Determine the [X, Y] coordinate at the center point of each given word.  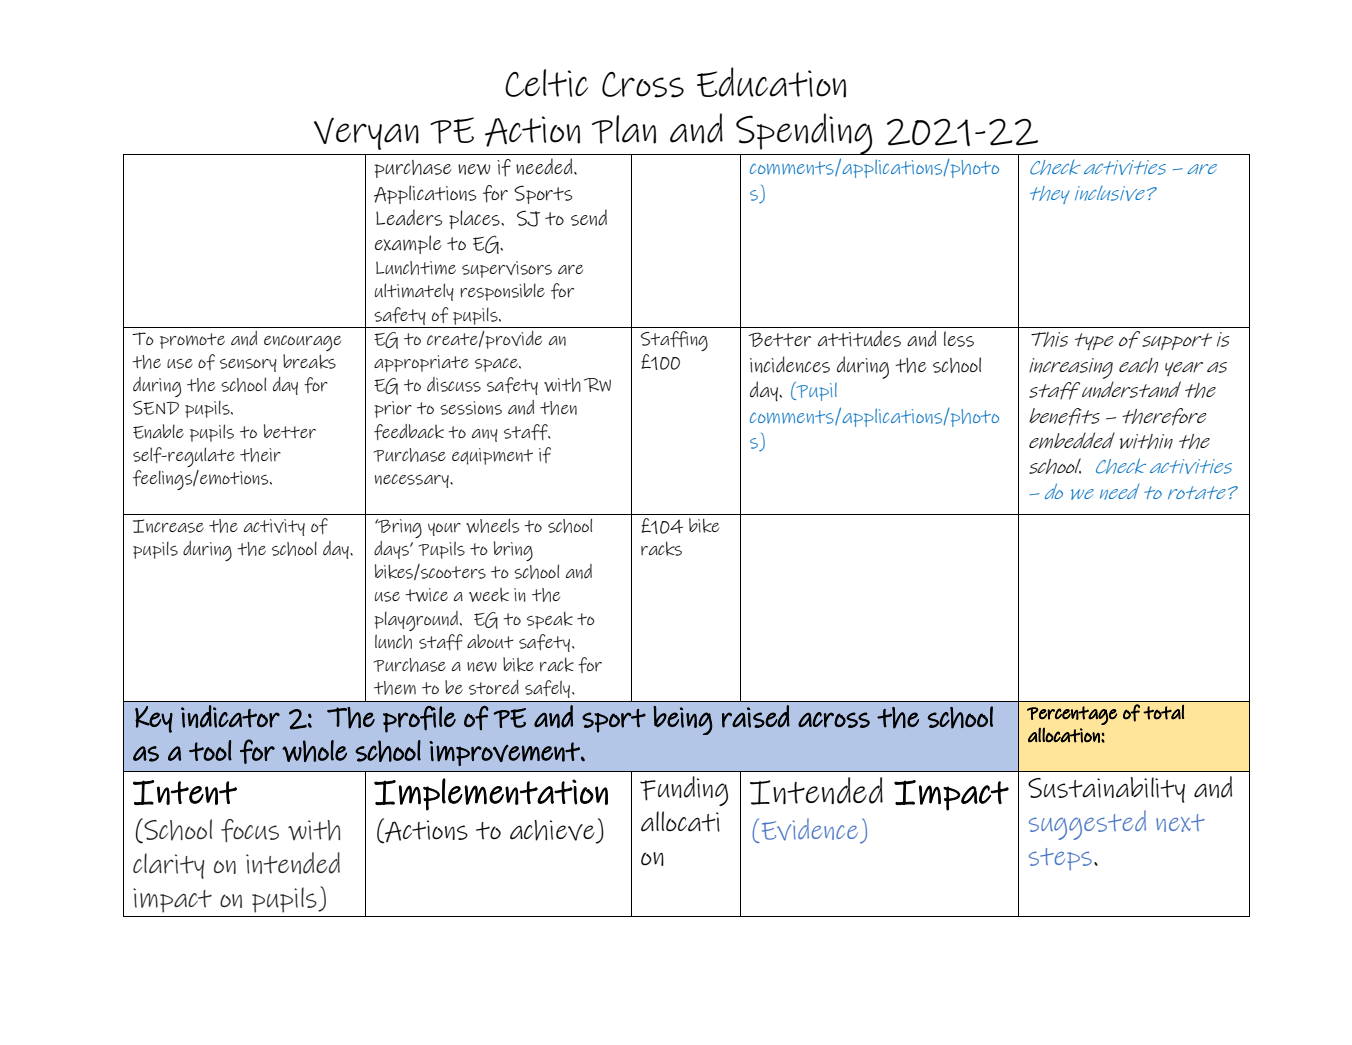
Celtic [546, 83]
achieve [553, 831]
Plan [624, 129]
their [260, 455]
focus [250, 831]
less [959, 339]
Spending [804, 135]
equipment [492, 456]
